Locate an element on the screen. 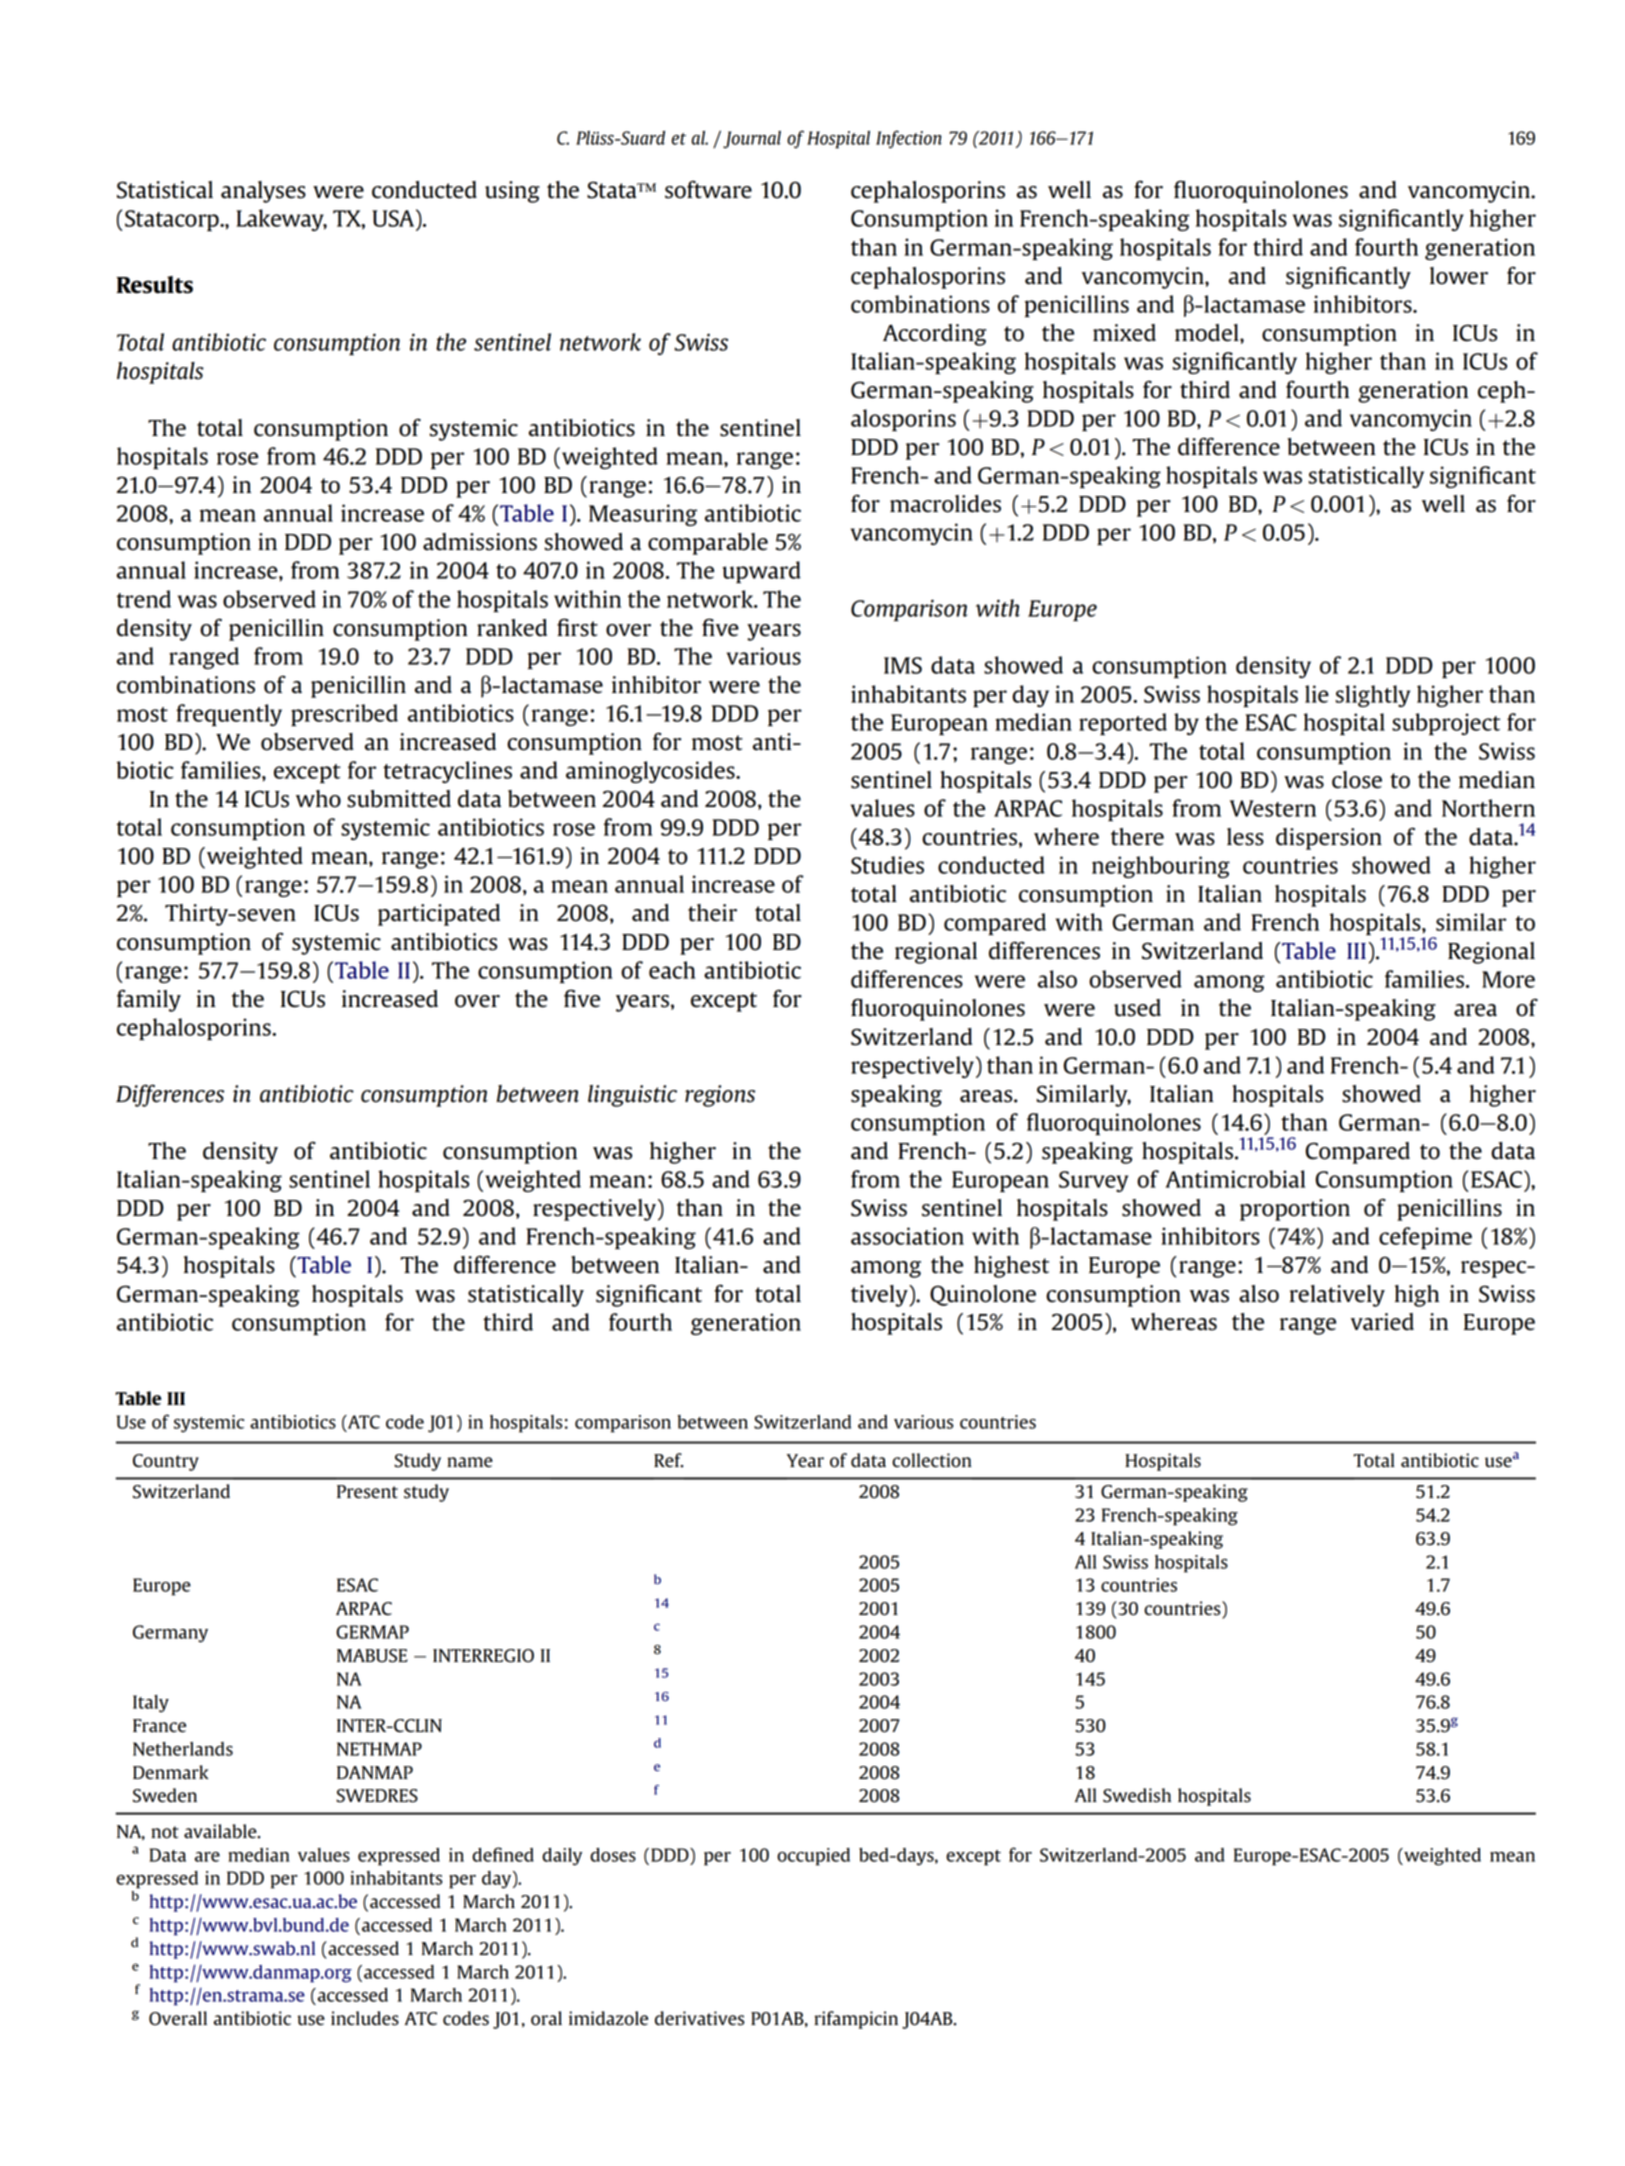 The image size is (1625, 2166). includes is located at coordinates (365, 2018).
